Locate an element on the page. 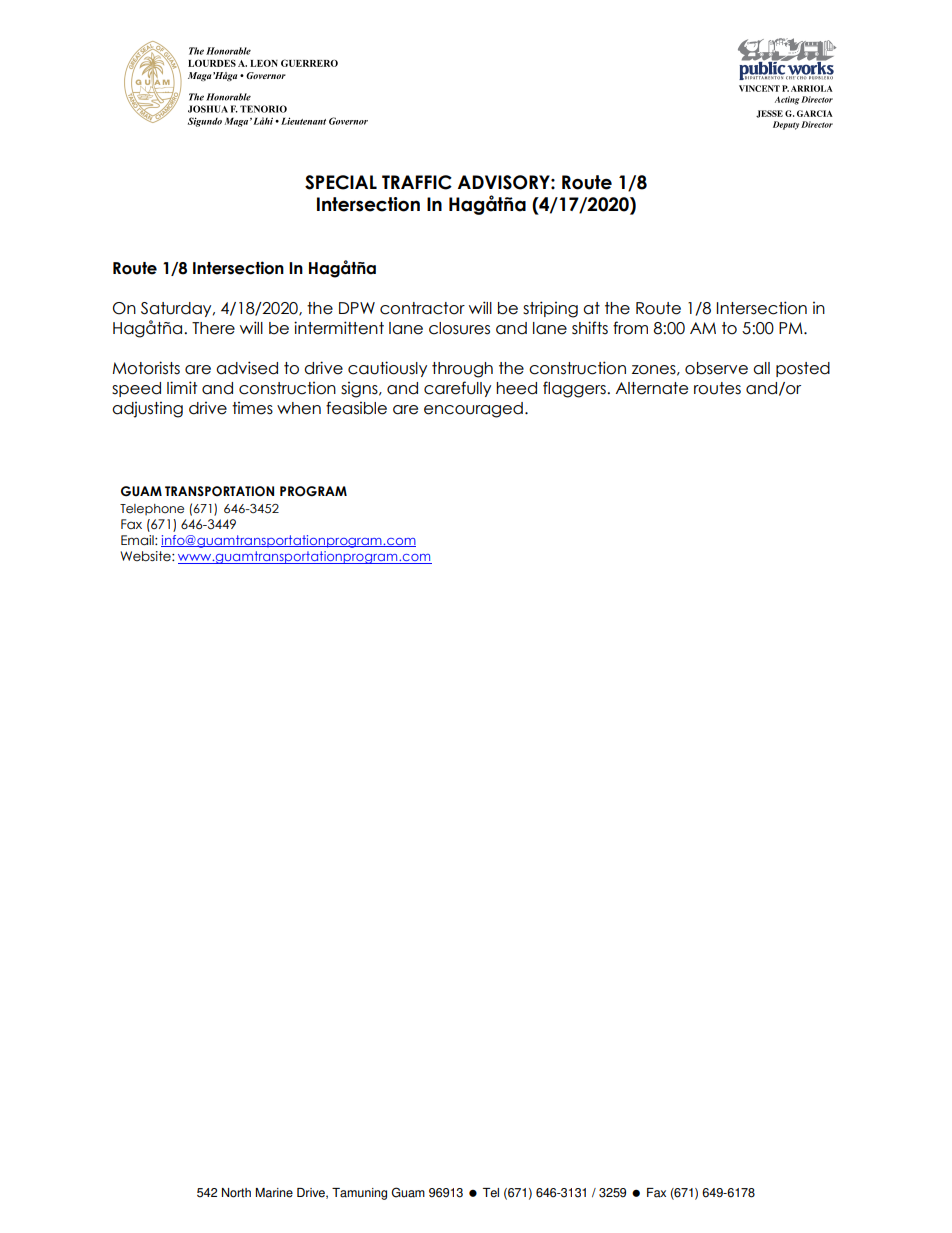 The width and height of the document is (952, 1233). Marine is located at coordinates (274, 1193).
